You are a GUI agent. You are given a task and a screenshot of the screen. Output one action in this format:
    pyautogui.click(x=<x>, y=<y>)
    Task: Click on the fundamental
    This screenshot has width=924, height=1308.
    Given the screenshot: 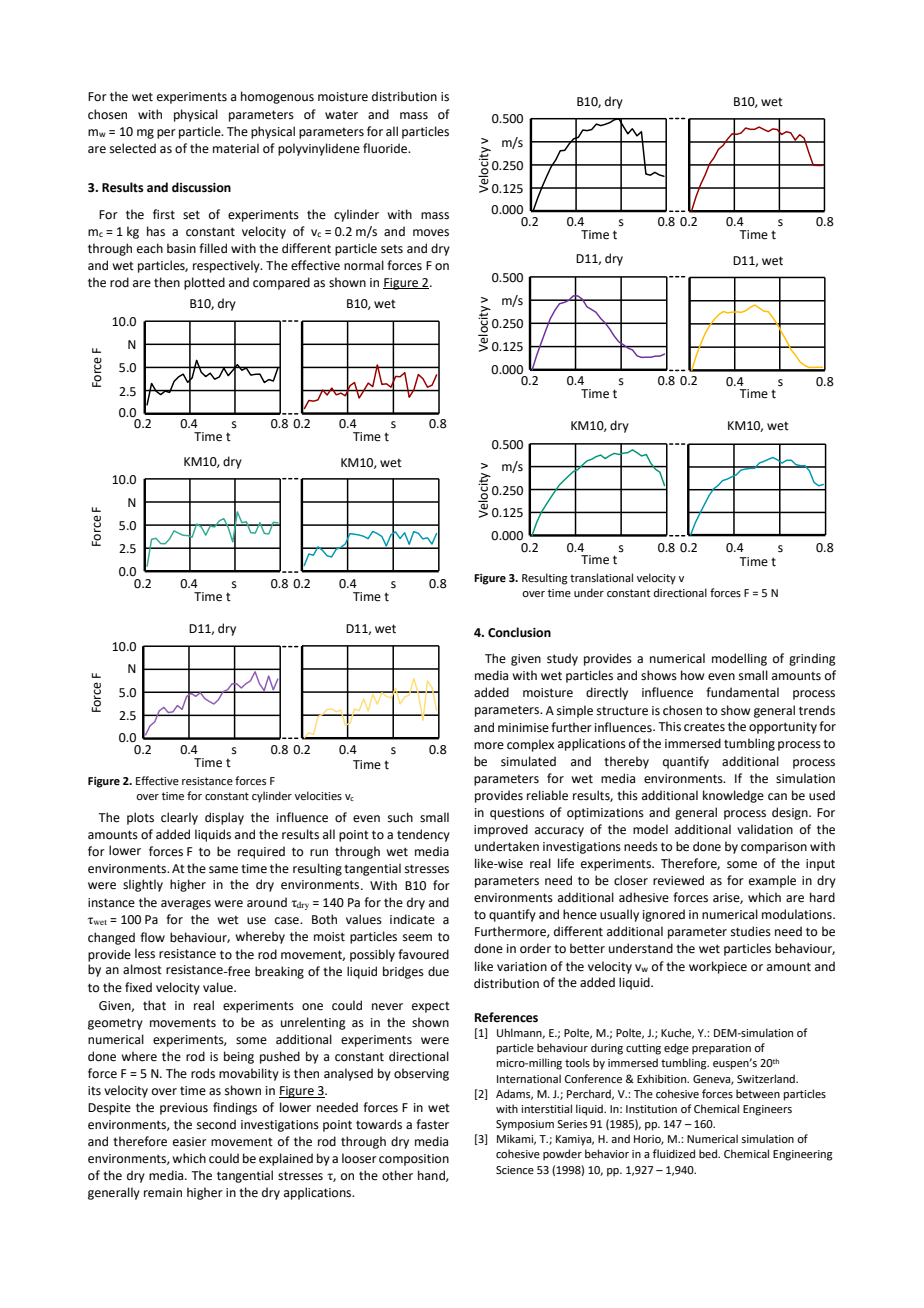 What is the action you would take?
    pyautogui.click(x=742, y=692)
